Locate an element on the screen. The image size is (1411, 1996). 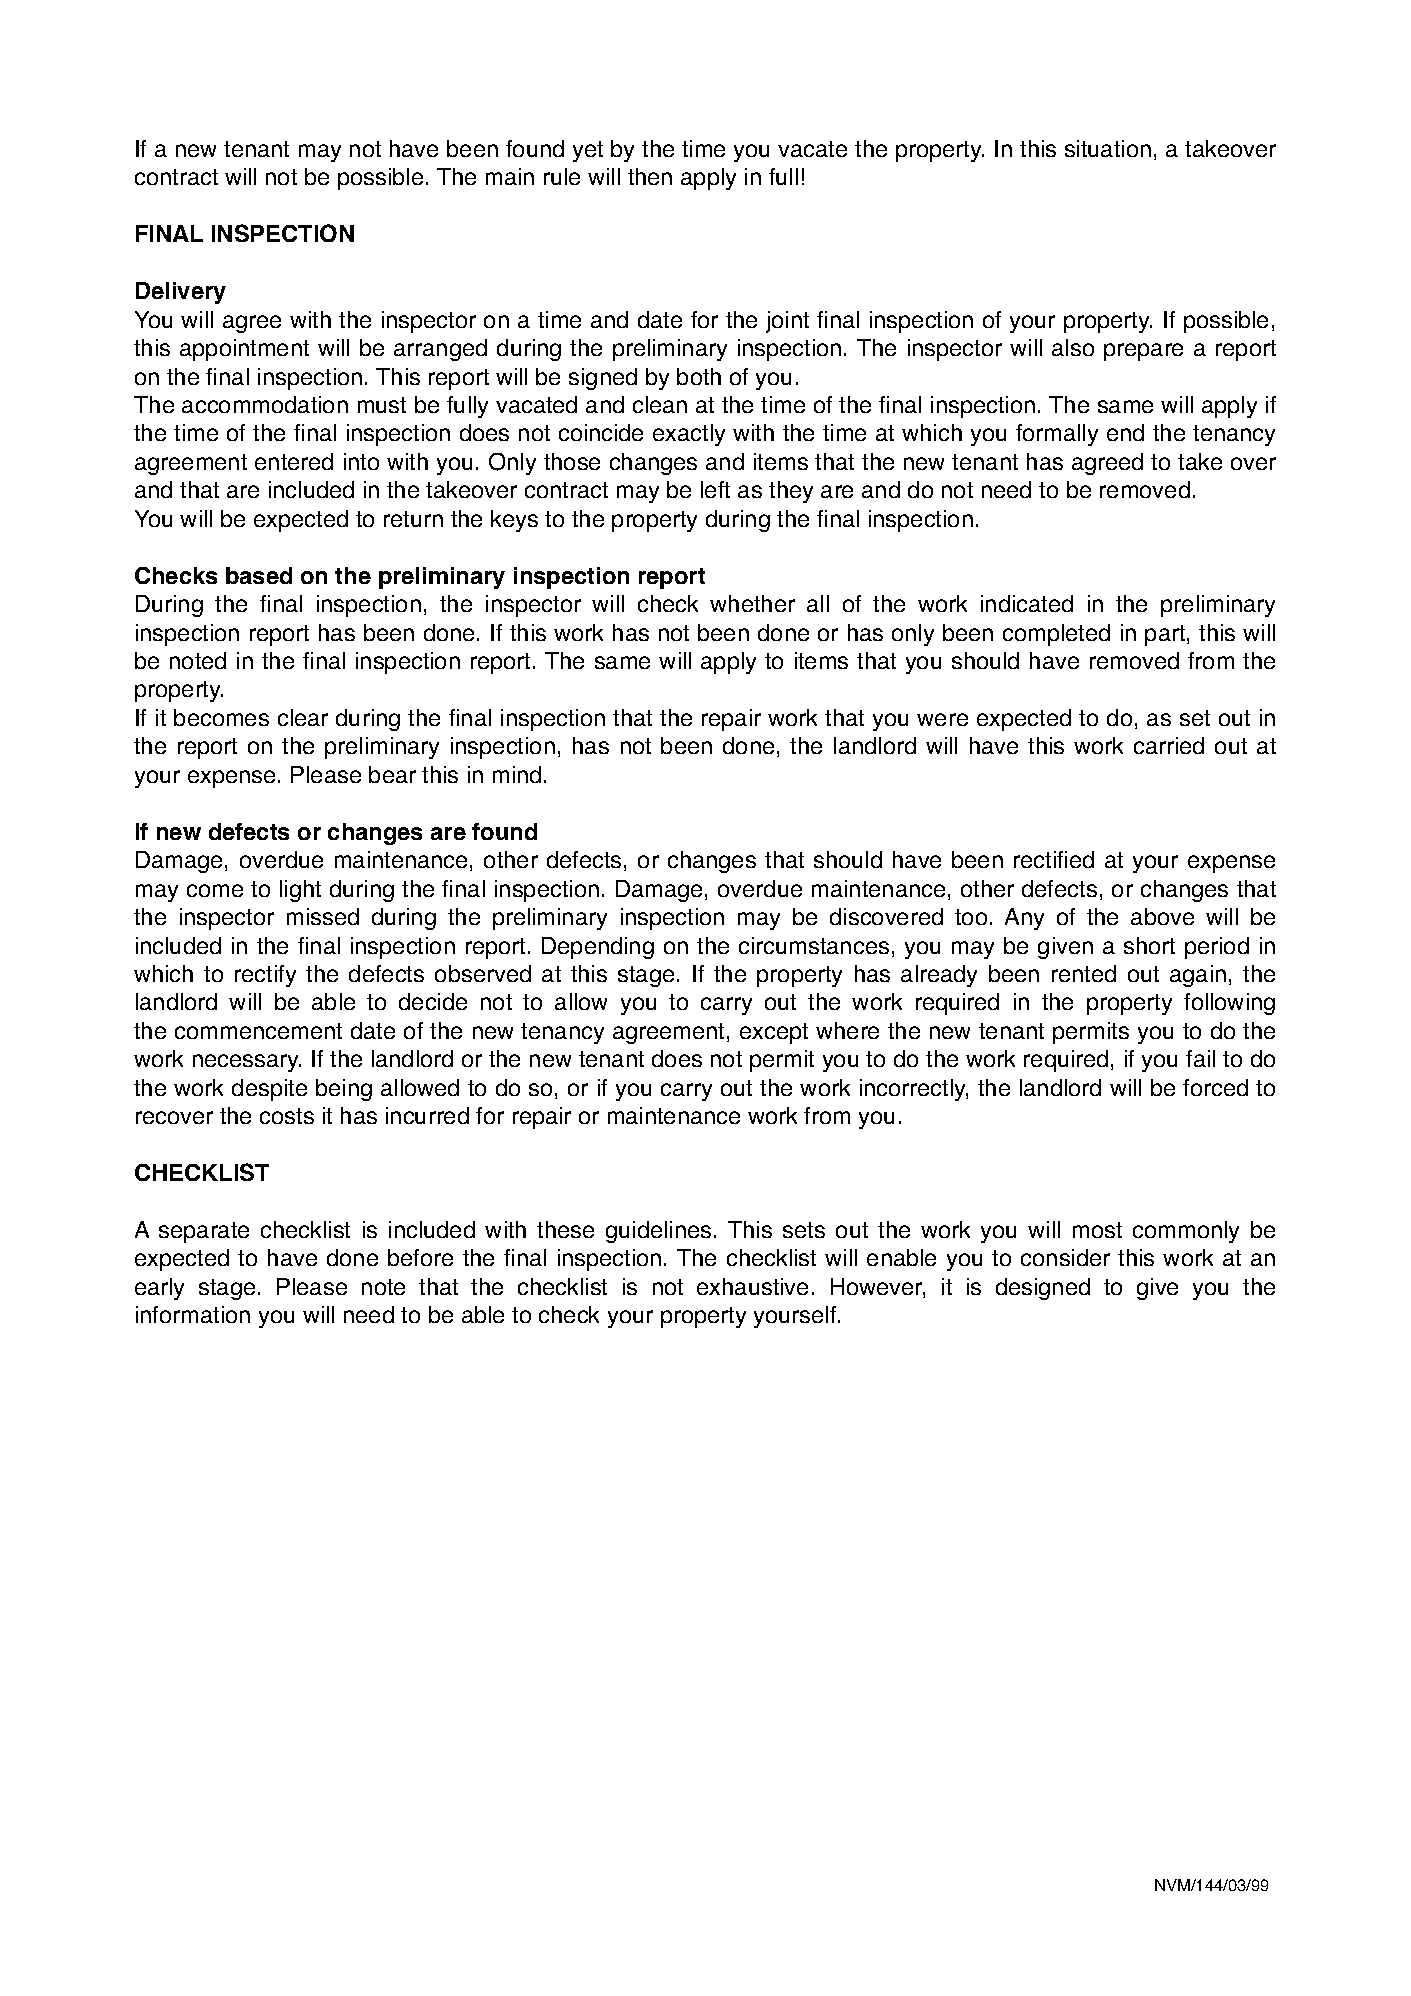
then is located at coordinates (650, 176).
